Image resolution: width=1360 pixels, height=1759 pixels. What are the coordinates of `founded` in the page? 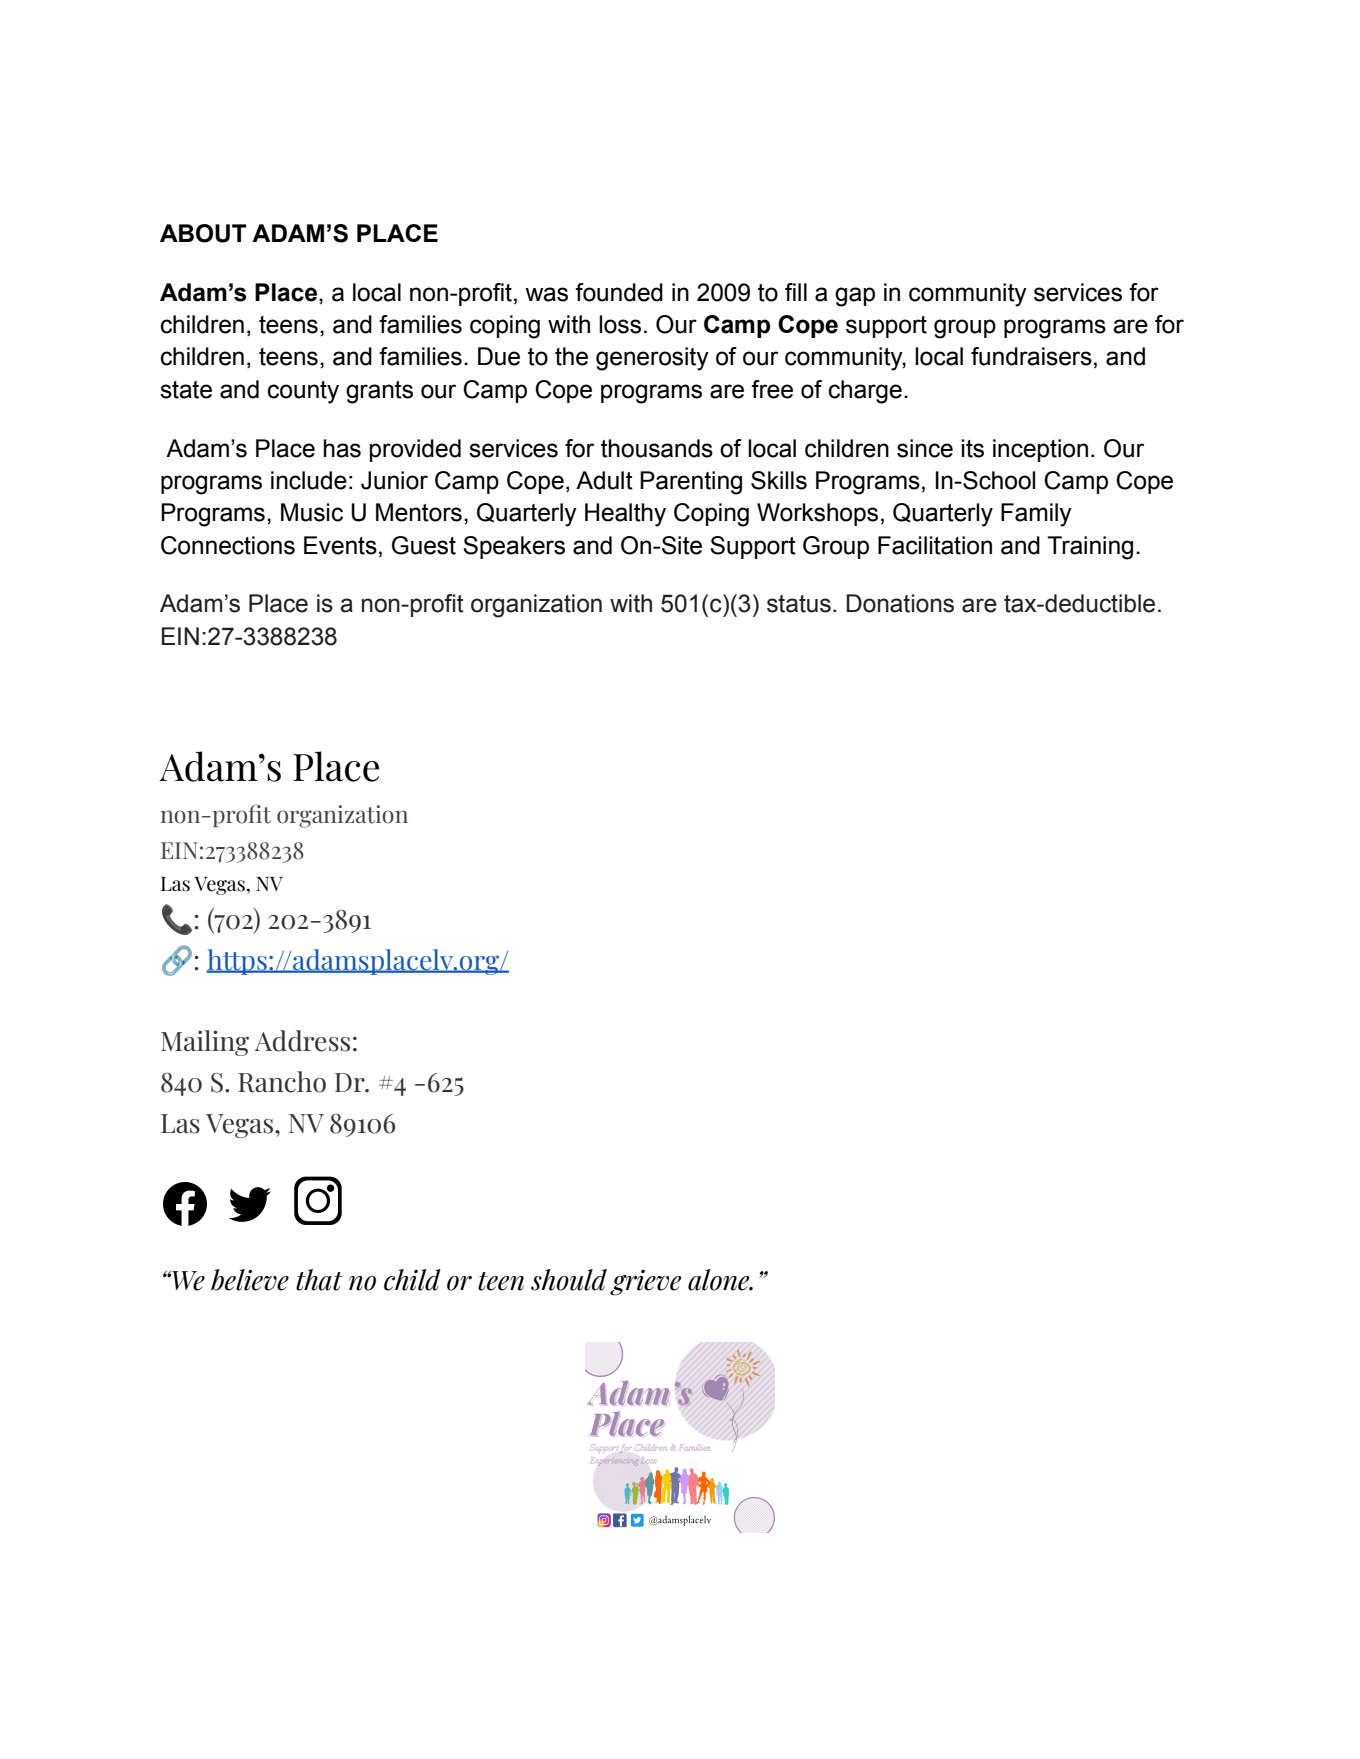 It's located at (619, 292).
